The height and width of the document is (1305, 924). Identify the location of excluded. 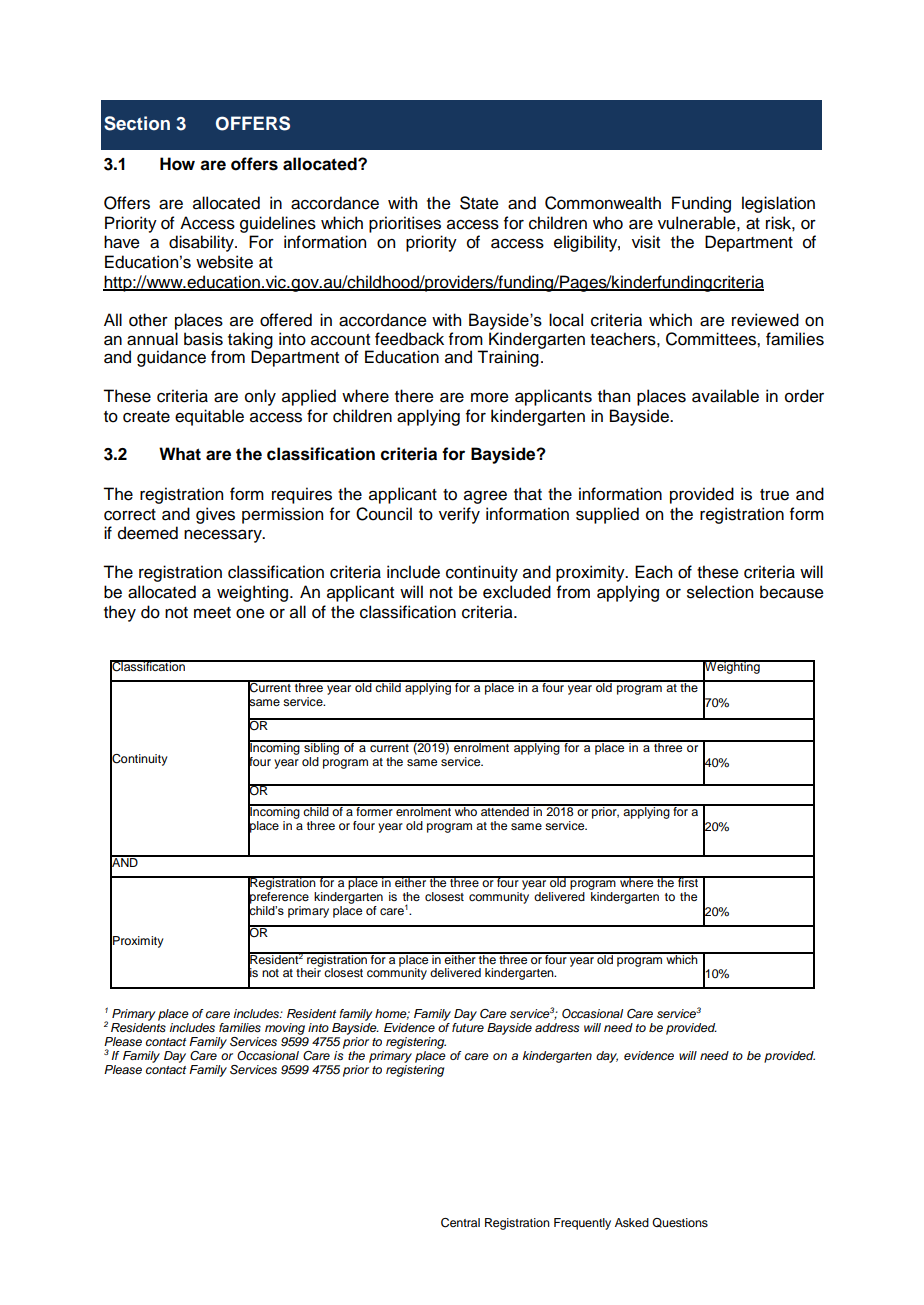
(517, 592).
